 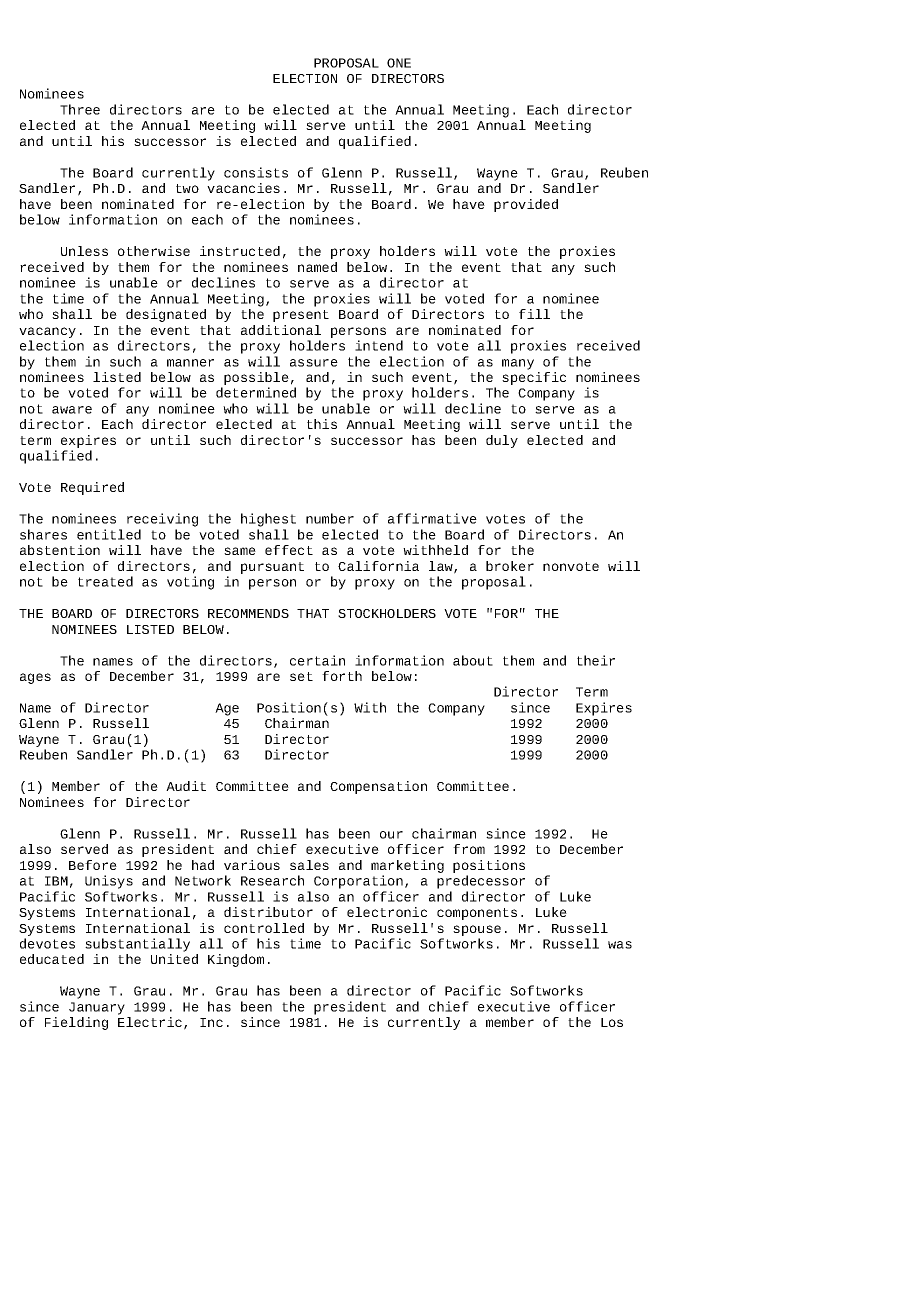 I want to click on broker, so click(x=510, y=566).
